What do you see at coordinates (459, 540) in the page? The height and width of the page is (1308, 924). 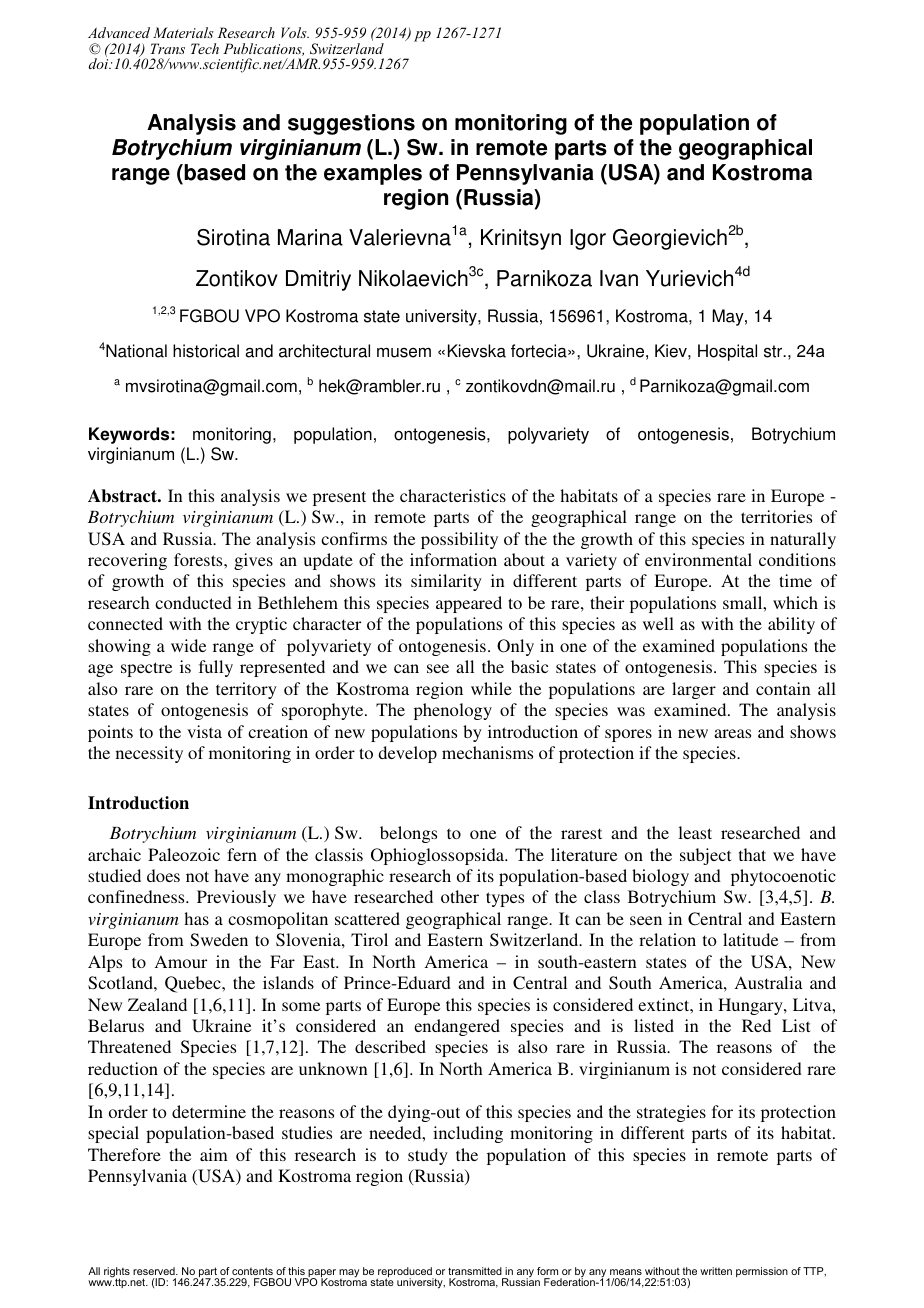 I see `possibility` at bounding box center [459, 540].
